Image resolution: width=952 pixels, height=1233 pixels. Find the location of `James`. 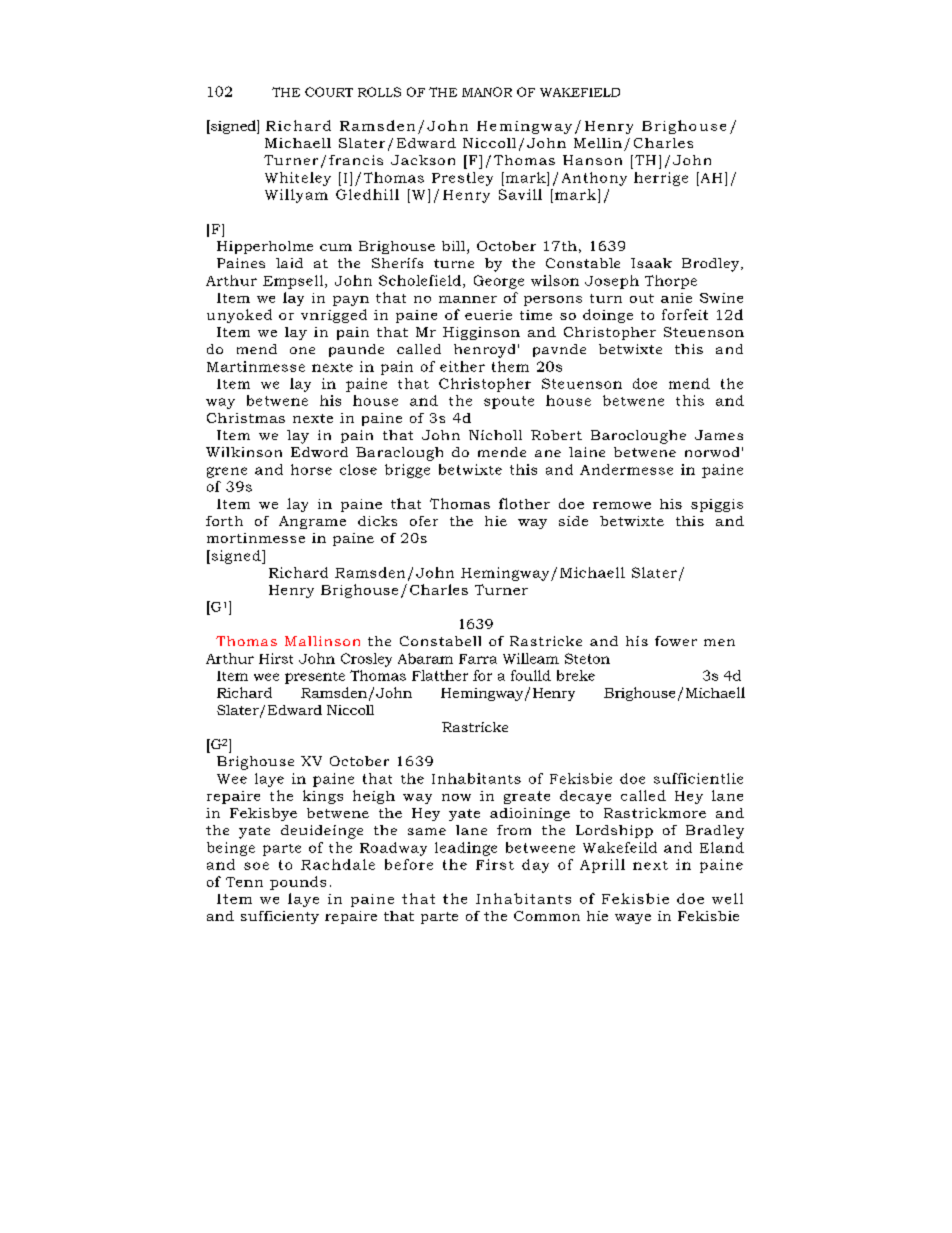

James is located at coordinates (719, 435).
